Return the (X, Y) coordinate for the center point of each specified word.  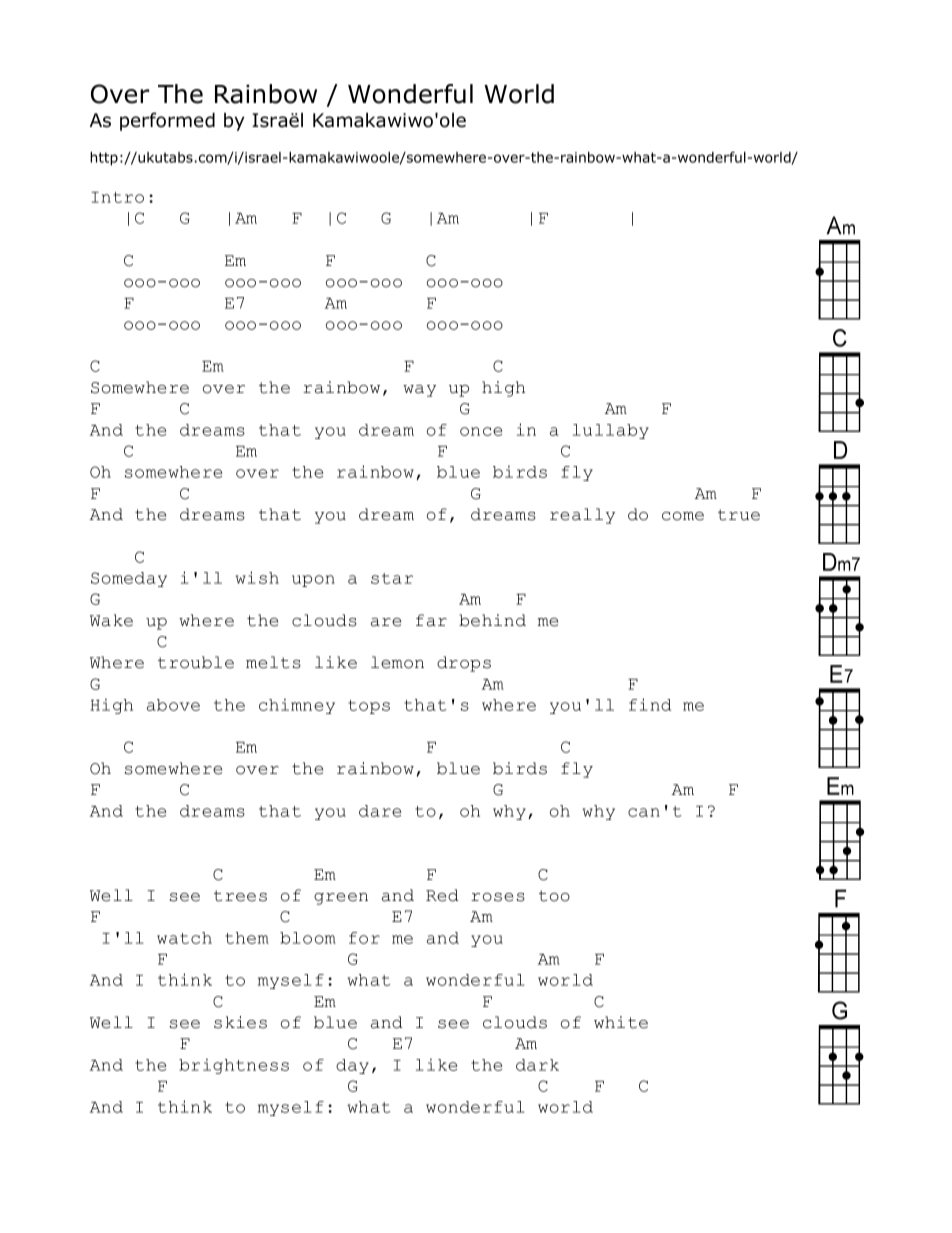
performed (167, 121)
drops (464, 664)
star (392, 578)
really (582, 516)
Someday (129, 579)
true (739, 515)
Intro (117, 197)
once (481, 431)
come (683, 516)
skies (240, 1022)
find (650, 704)
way (419, 391)
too (554, 896)
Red (442, 895)
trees (240, 896)
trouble (196, 662)
